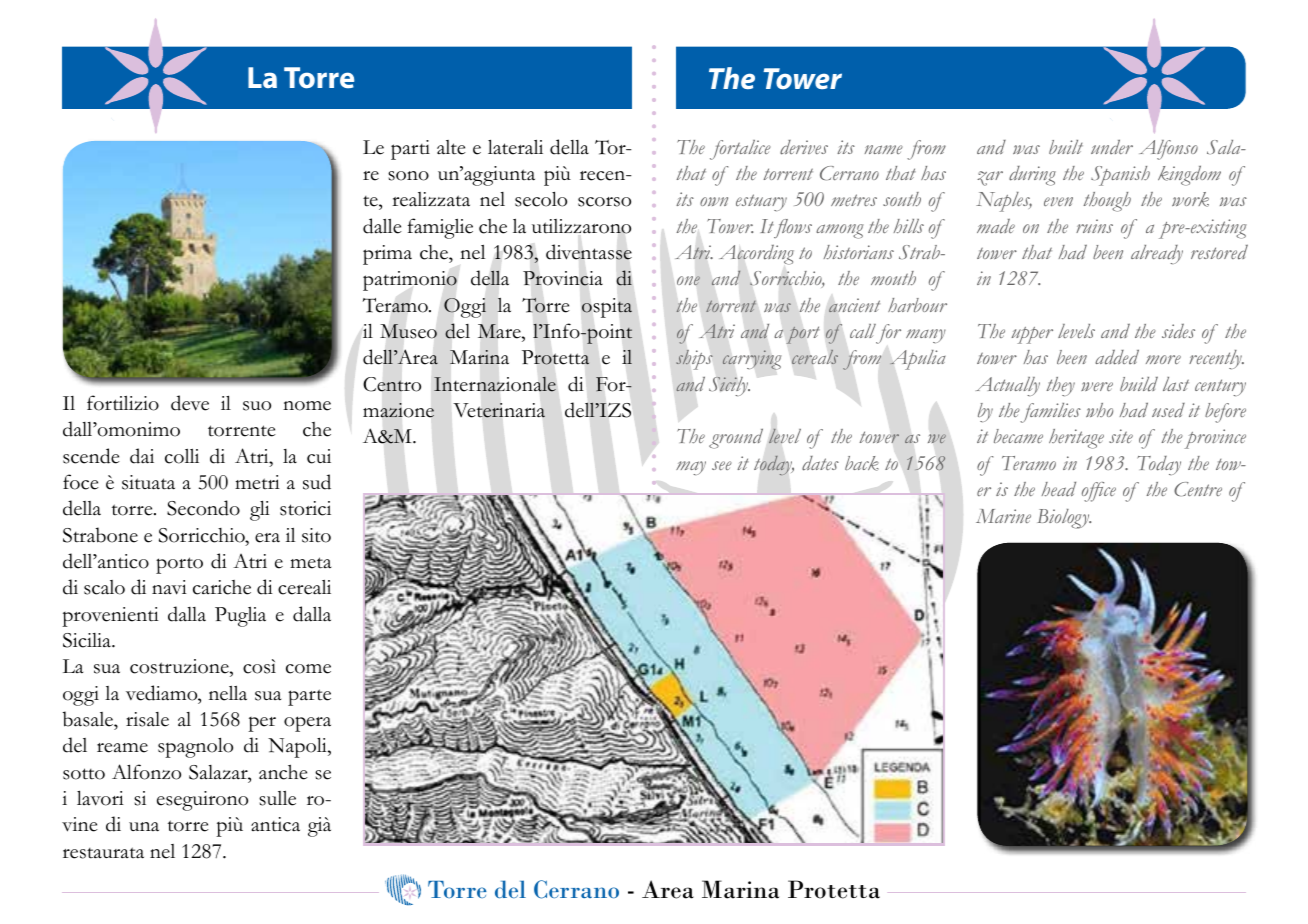 This screenshot has height=924, width=1308. What do you see at coordinates (310, 563) in the screenshot?
I see `meta` at bounding box center [310, 563].
